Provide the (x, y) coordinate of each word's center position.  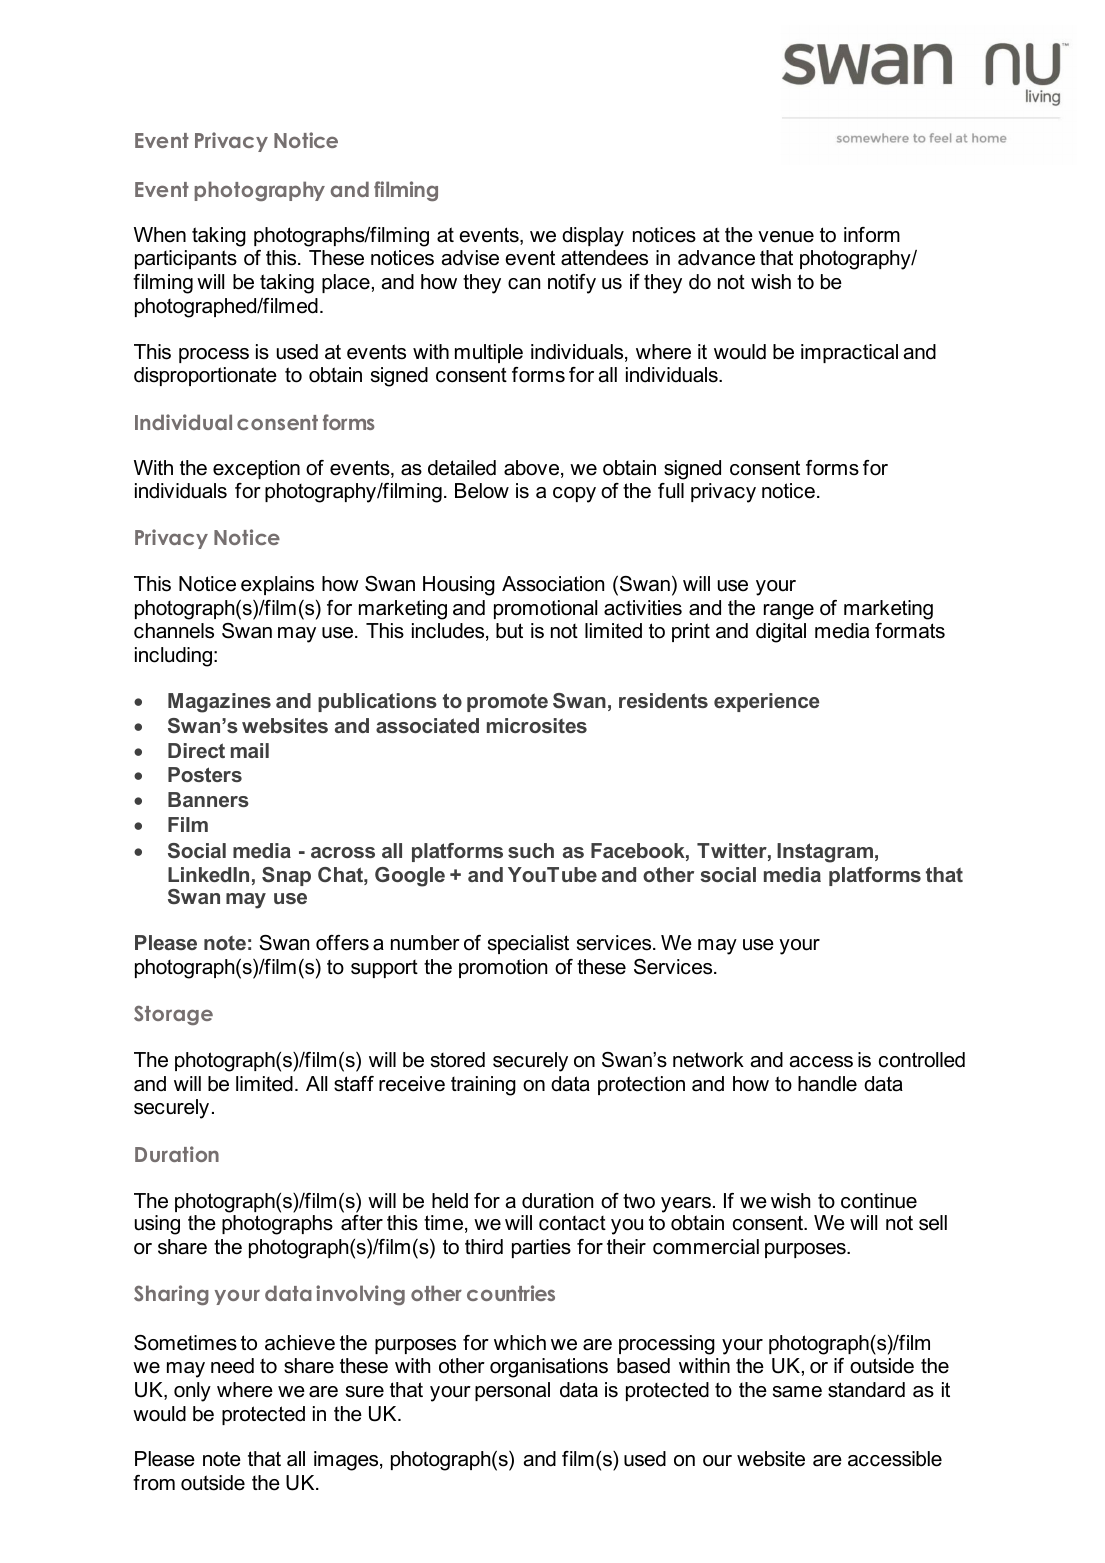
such (531, 850)
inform (872, 235)
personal (512, 1391)
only (192, 1392)
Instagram (825, 853)
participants (186, 259)
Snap (286, 876)
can (524, 284)
